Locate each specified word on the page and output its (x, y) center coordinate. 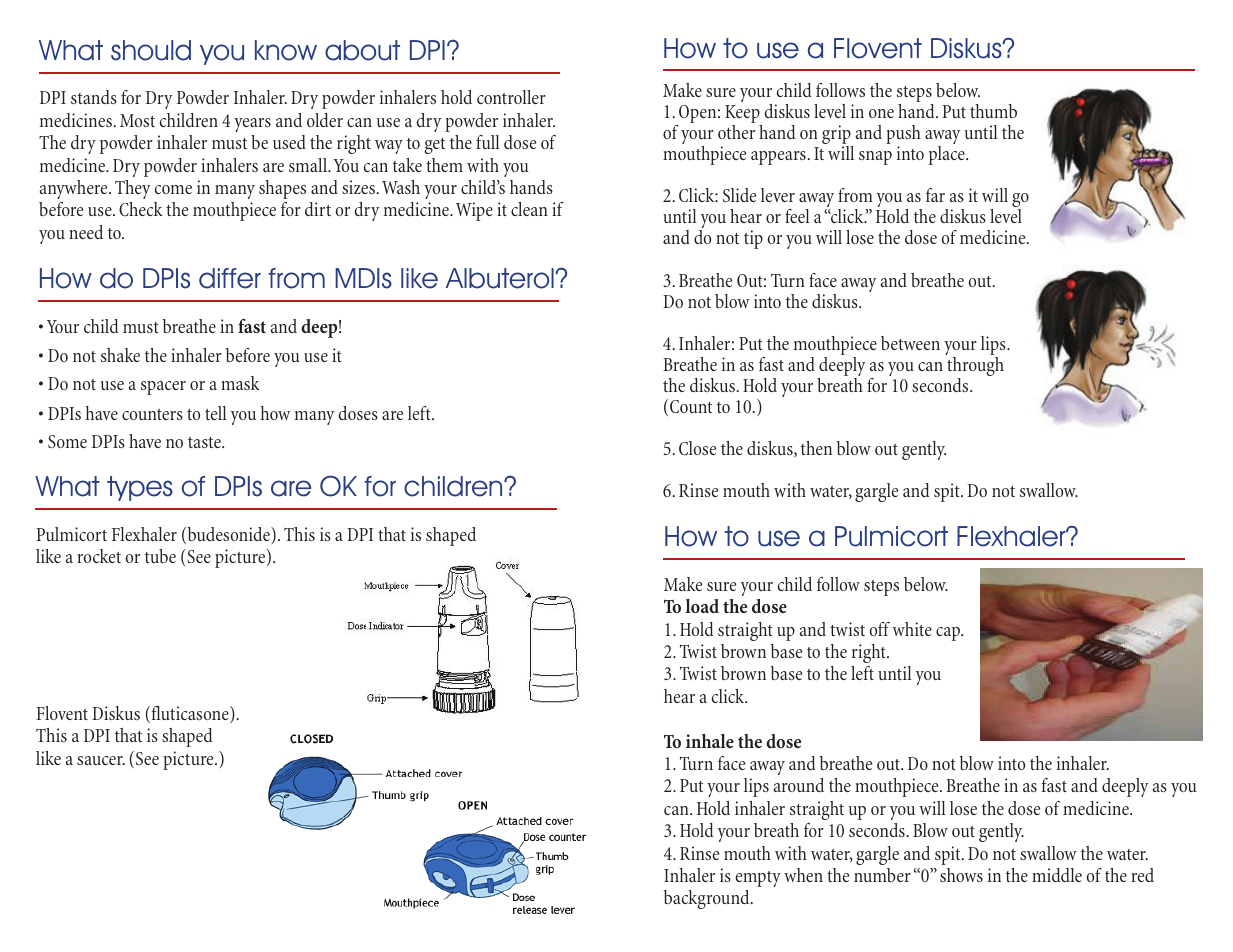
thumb (993, 111)
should (151, 50)
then (816, 448)
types (140, 488)
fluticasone (190, 714)
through (975, 368)
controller (511, 97)
